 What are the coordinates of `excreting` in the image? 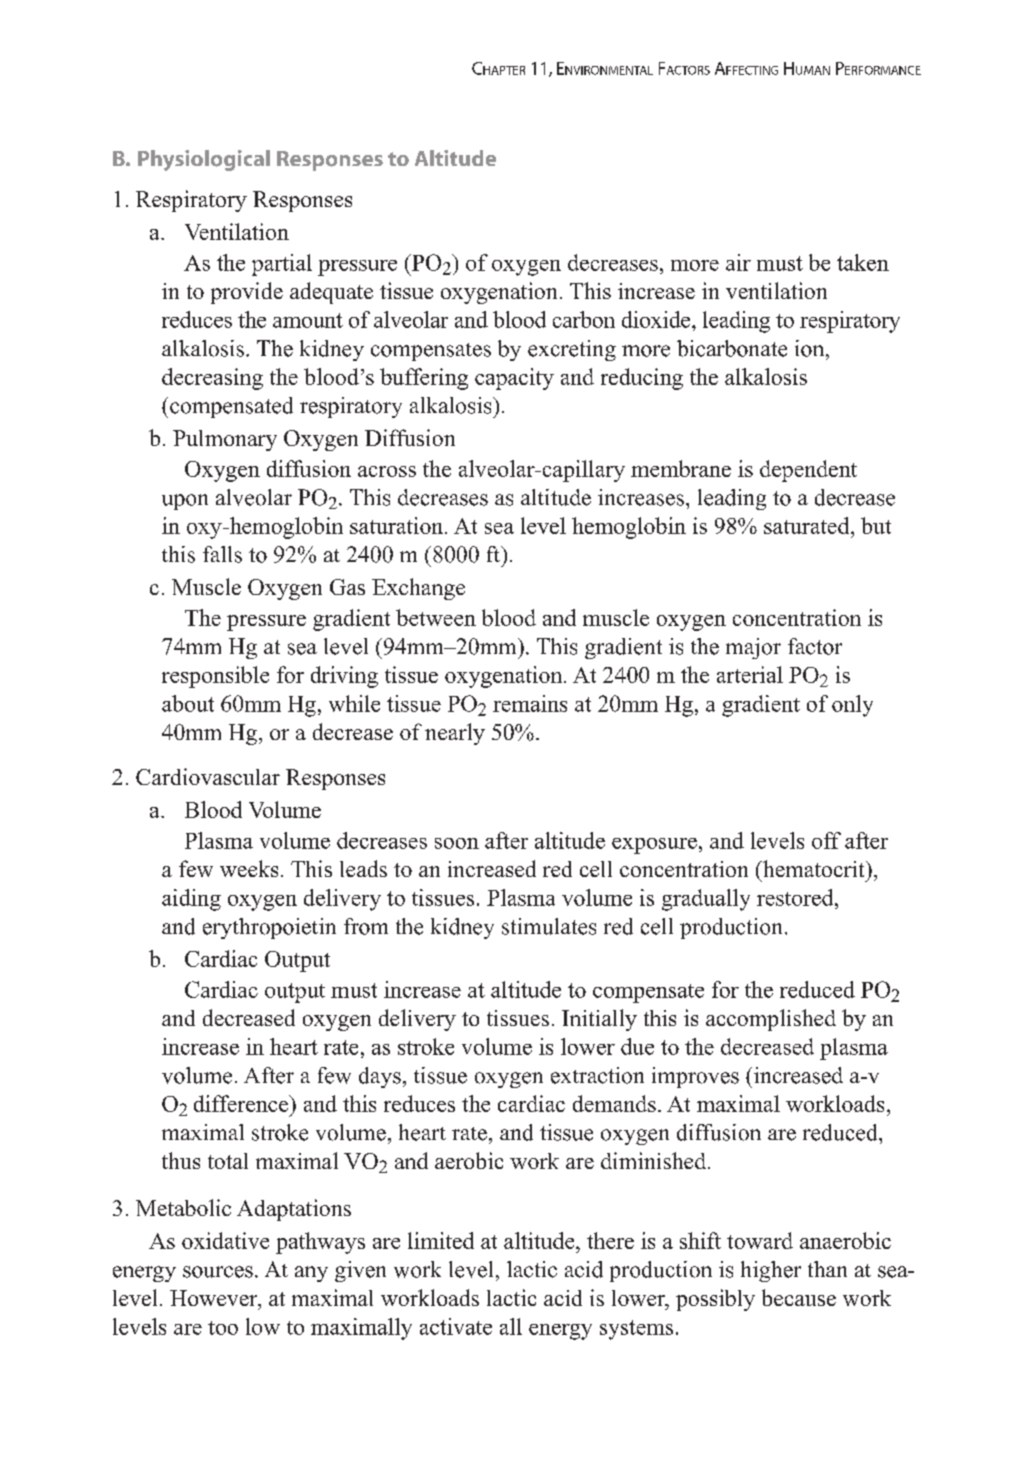 It's located at (572, 350).
